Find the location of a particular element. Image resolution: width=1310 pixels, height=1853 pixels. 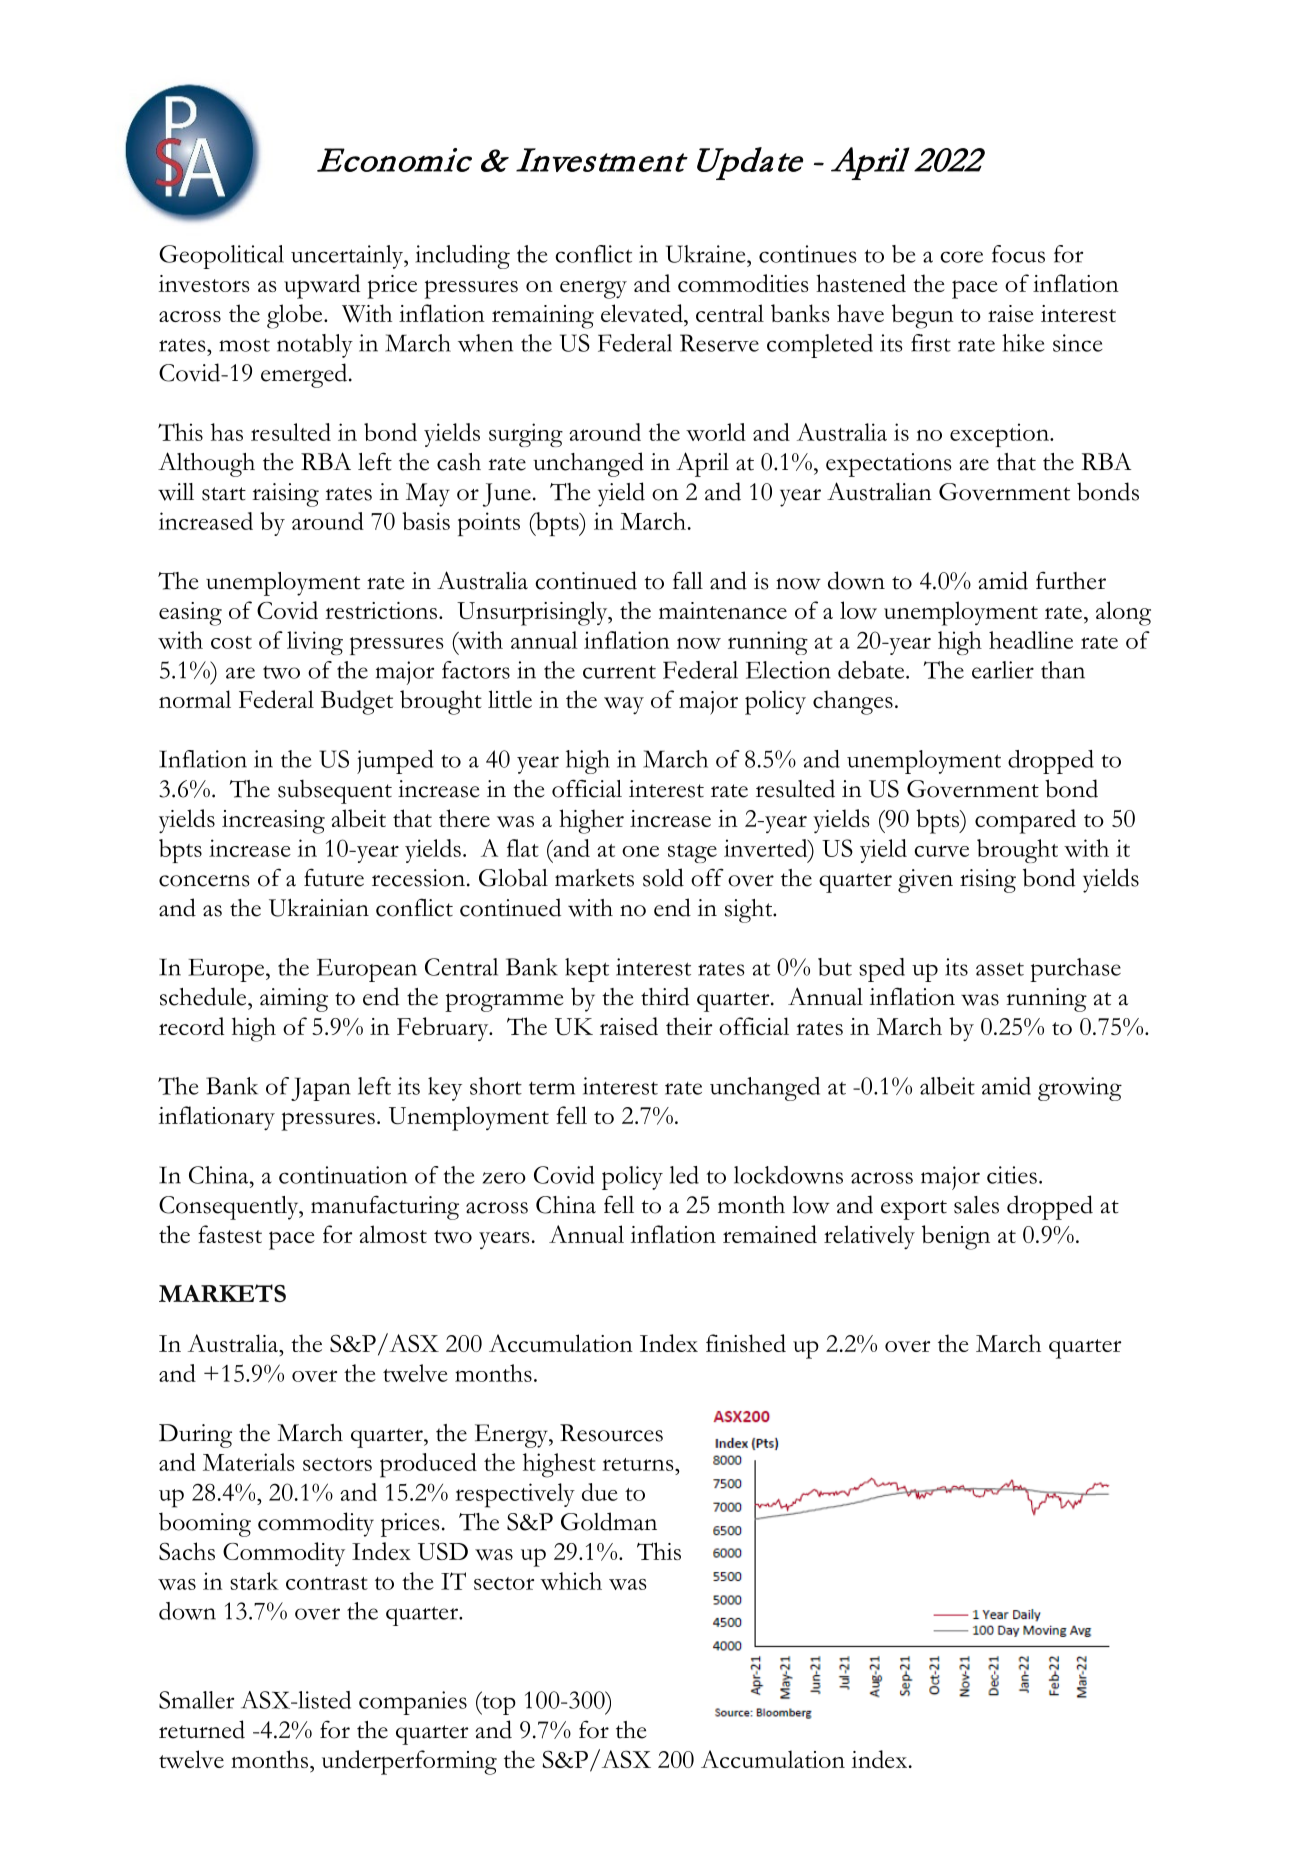

compared is located at coordinates (1025, 821).
